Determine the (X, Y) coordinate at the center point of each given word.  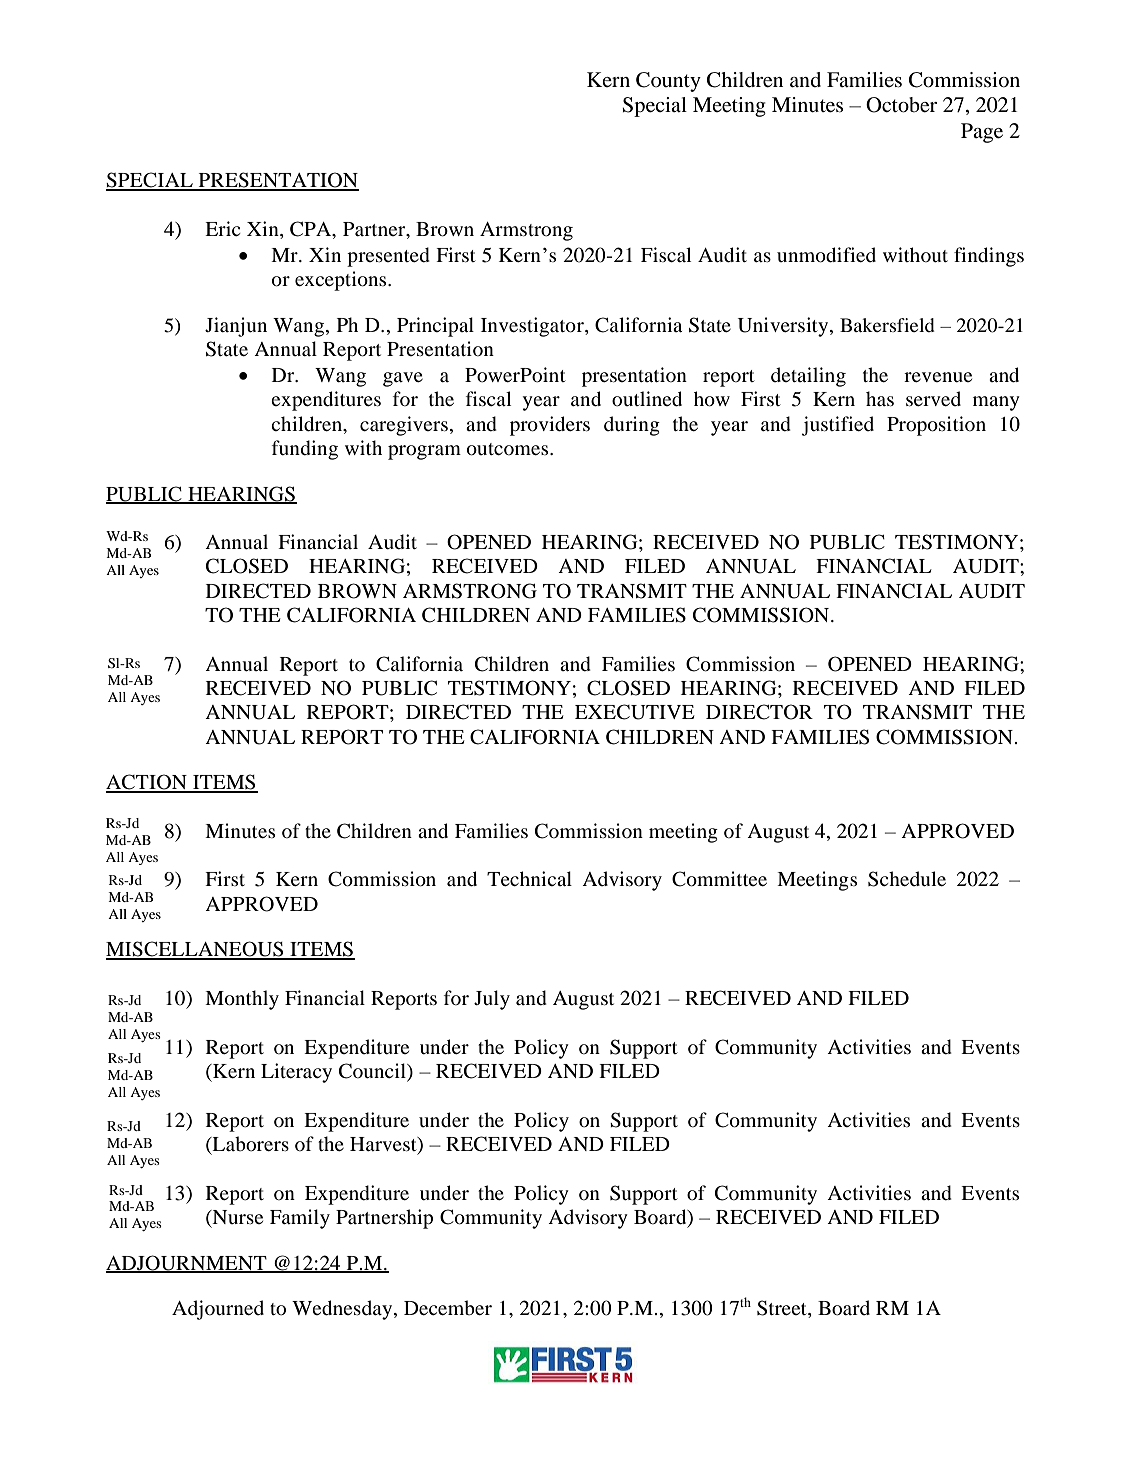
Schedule (907, 879)
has (880, 398)
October (901, 105)
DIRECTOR (759, 712)
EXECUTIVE (634, 712)
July (492, 1000)
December (448, 1307)
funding (305, 450)
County (668, 82)
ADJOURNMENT (187, 1263)
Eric (222, 228)
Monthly (242, 1000)
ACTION (147, 783)
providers (550, 426)
